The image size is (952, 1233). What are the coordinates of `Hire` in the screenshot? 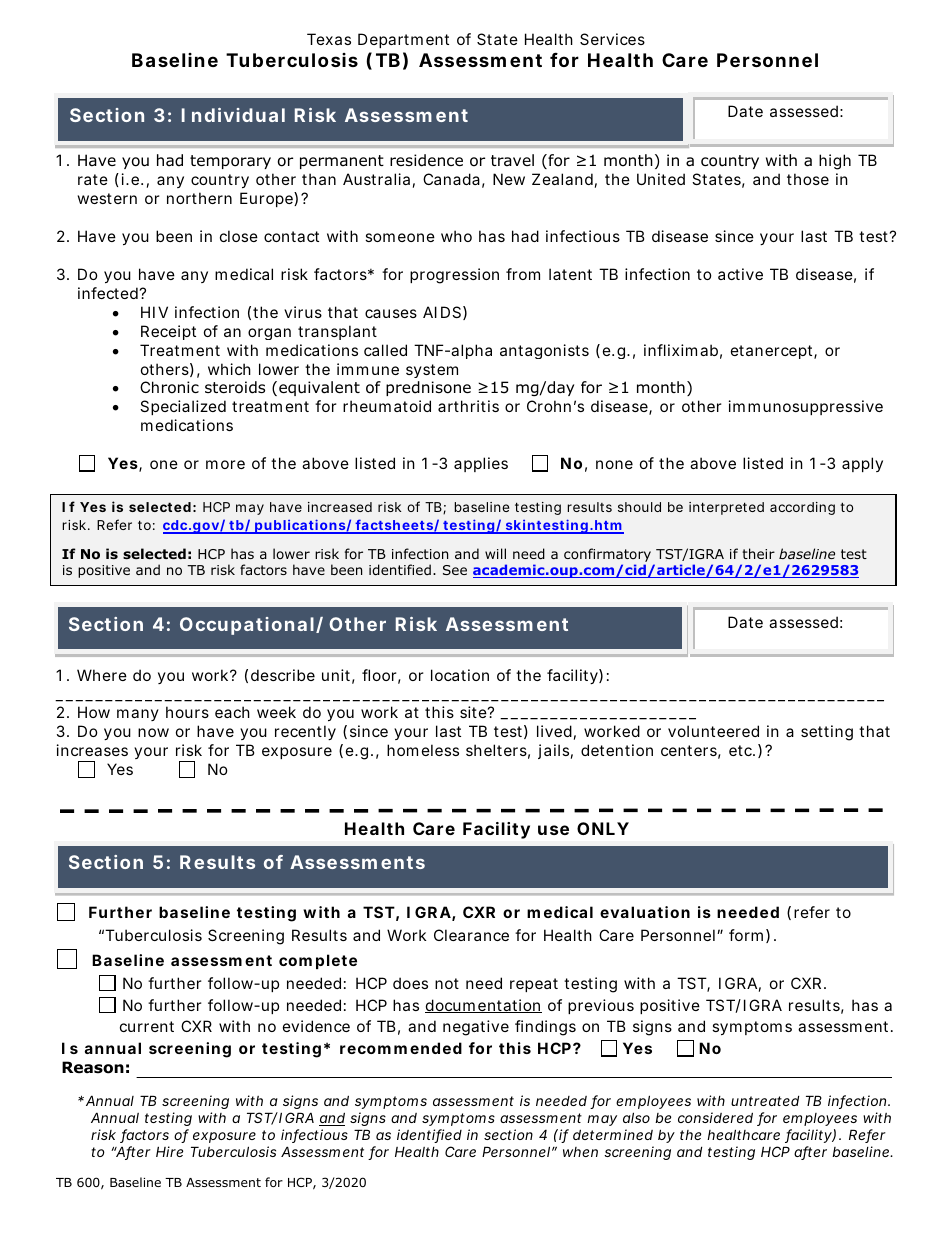 It's located at (169, 1151).
